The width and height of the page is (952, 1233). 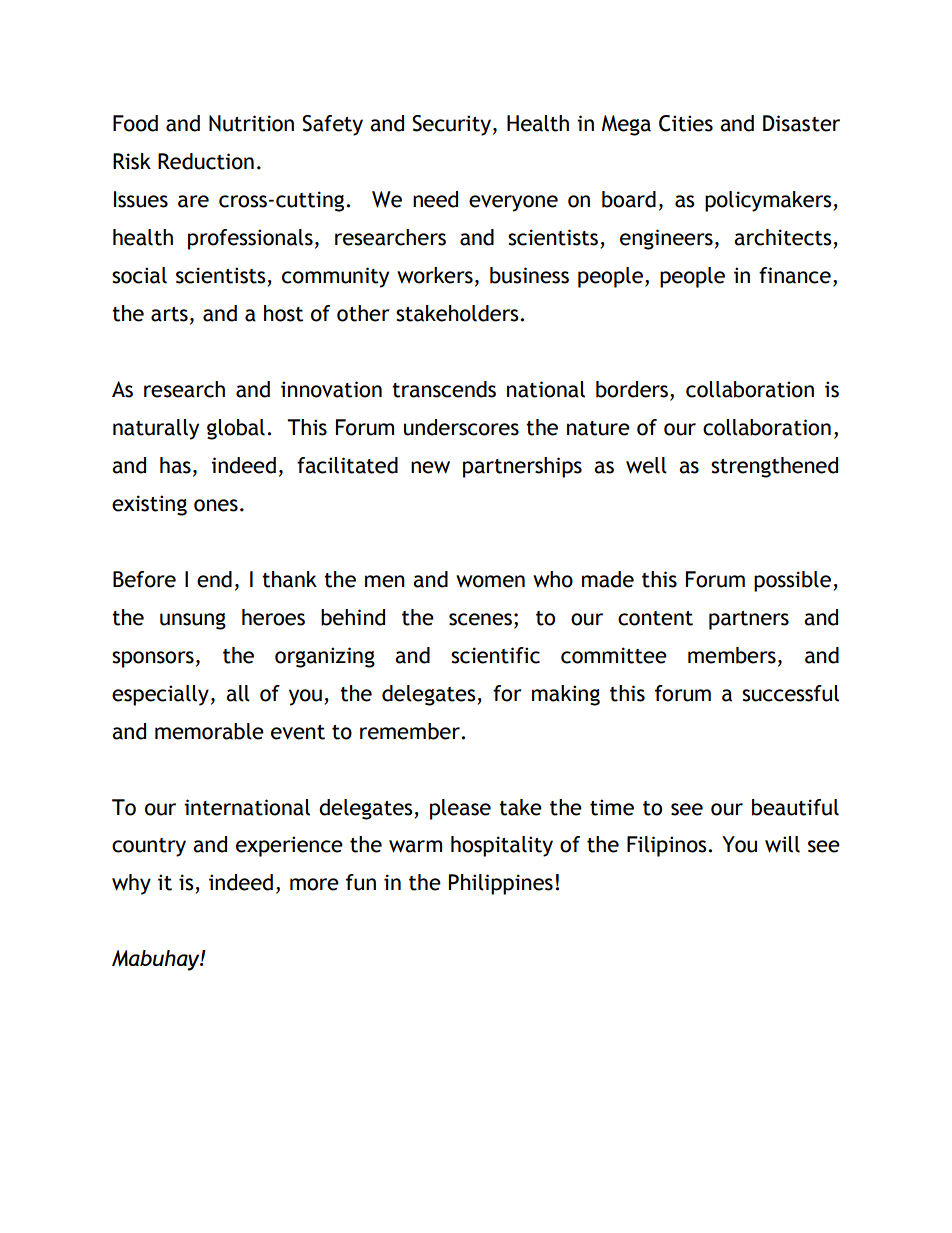 What do you see at coordinates (502, 846) in the page?
I see `hospitality` at bounding box center [502, 846].
